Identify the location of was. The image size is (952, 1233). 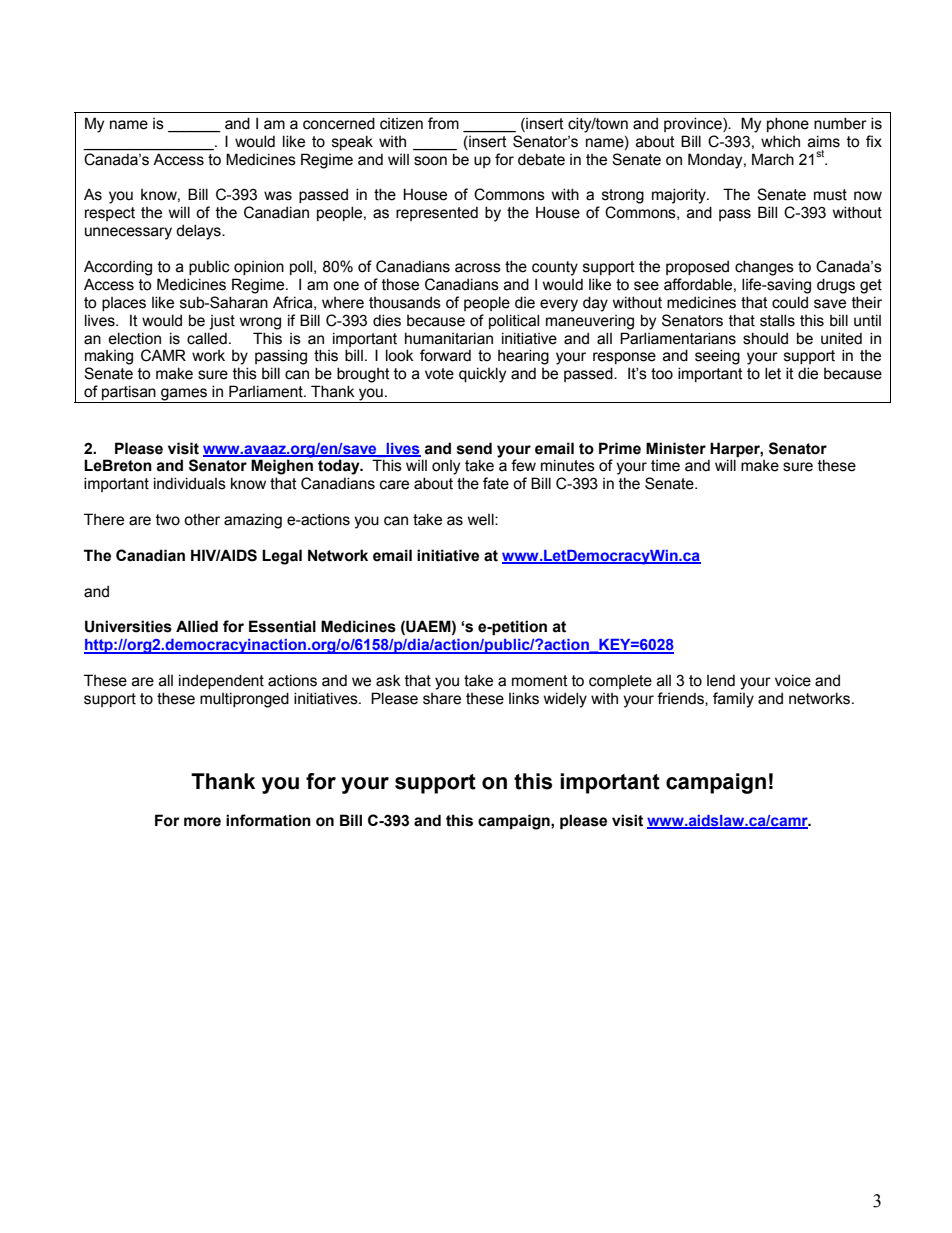
(278, 196).
